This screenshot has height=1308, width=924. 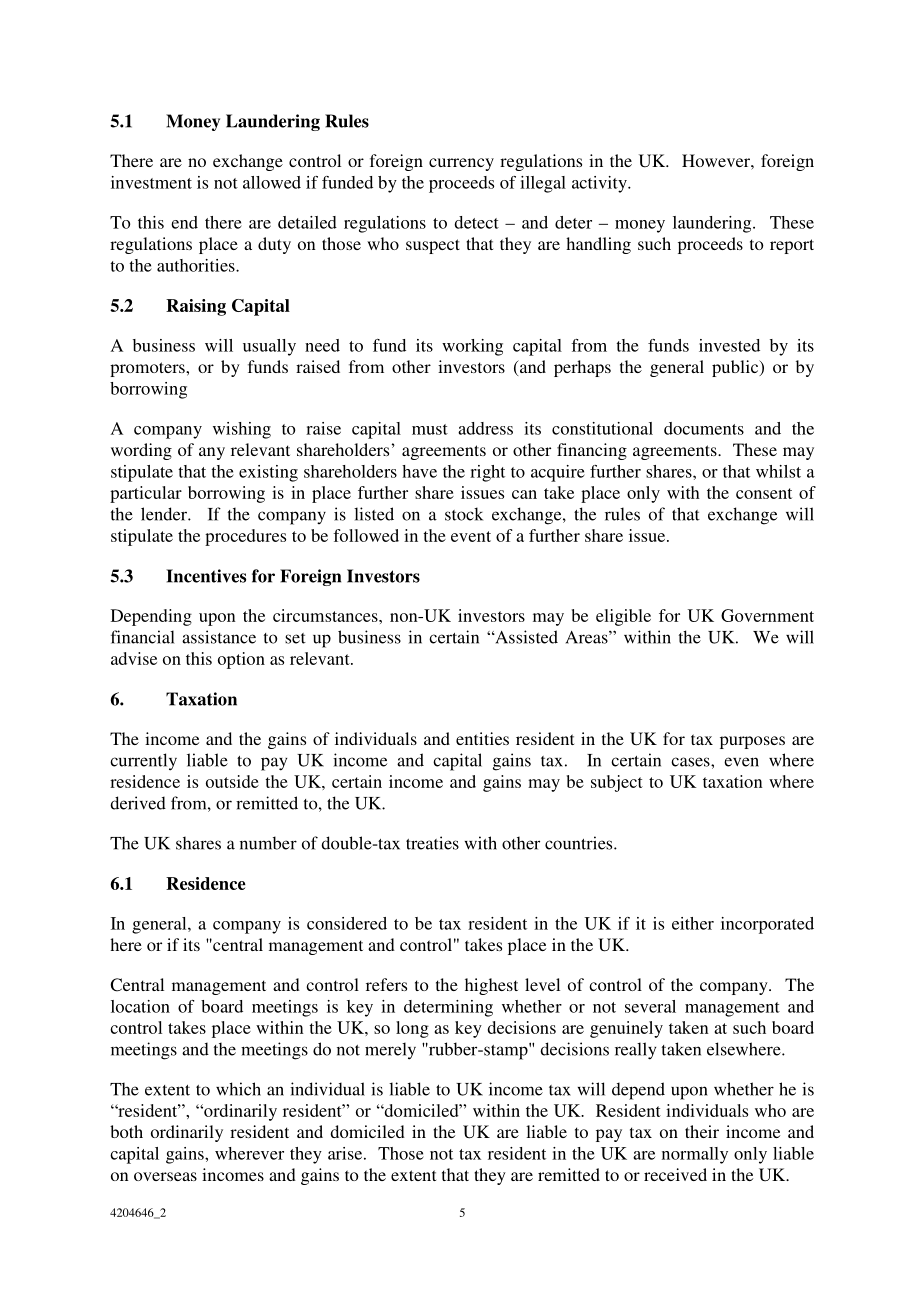 I want to click on currency, so click(x=461, y=164).
